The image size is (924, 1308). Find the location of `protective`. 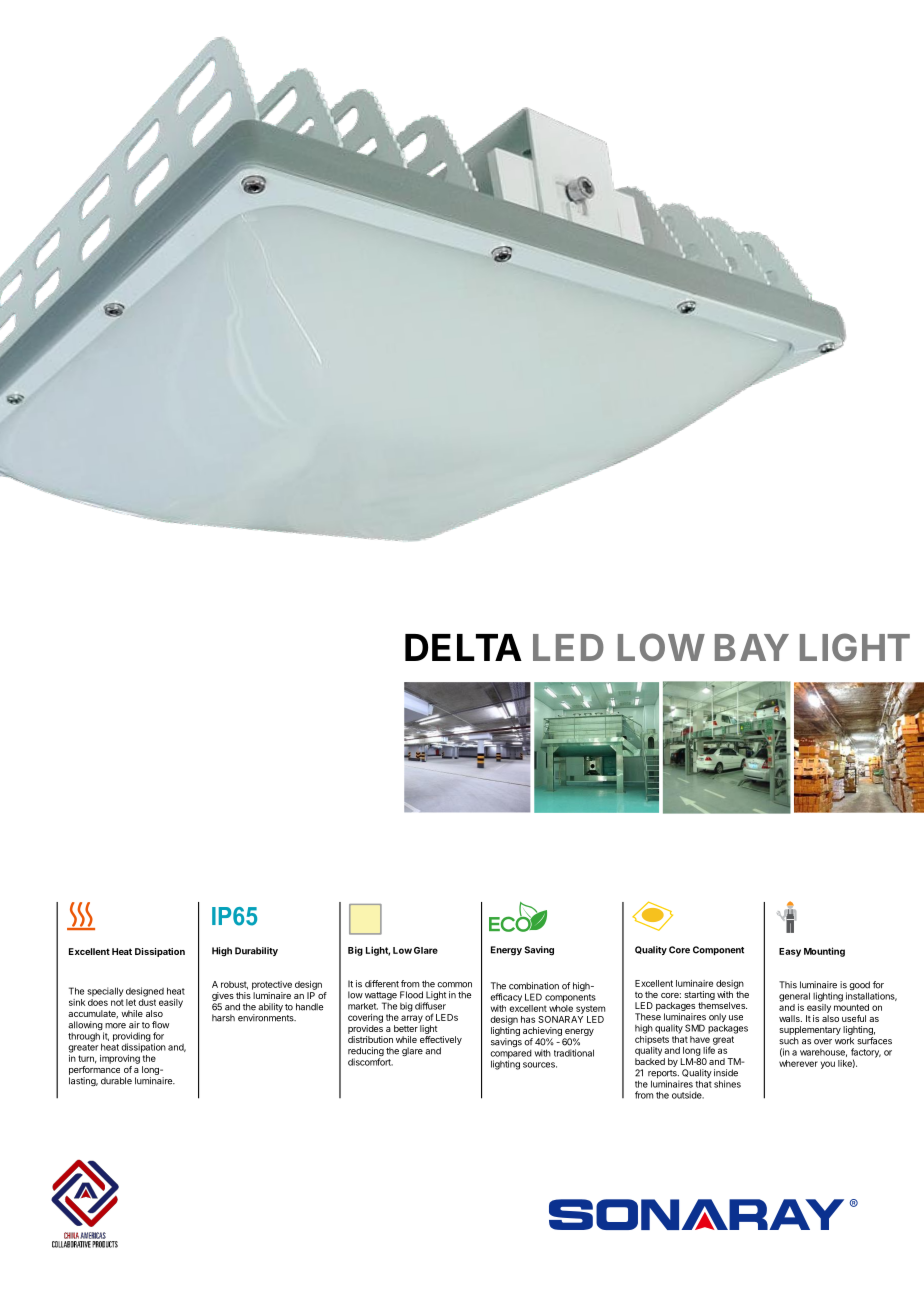

protective is located at coordinates (272, 985).
